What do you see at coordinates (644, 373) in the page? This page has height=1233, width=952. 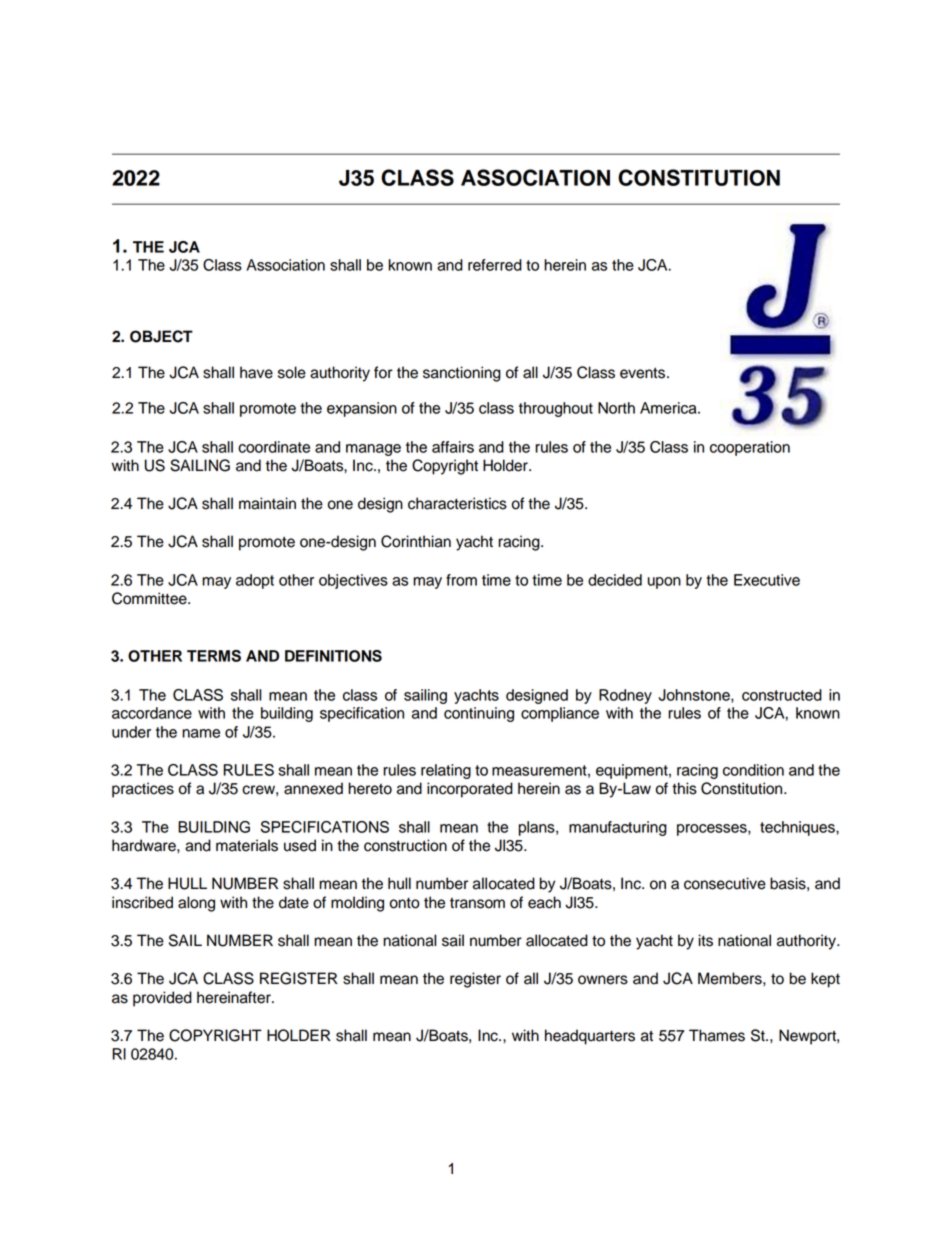 I see `events` at bounding box center [644, 373].
